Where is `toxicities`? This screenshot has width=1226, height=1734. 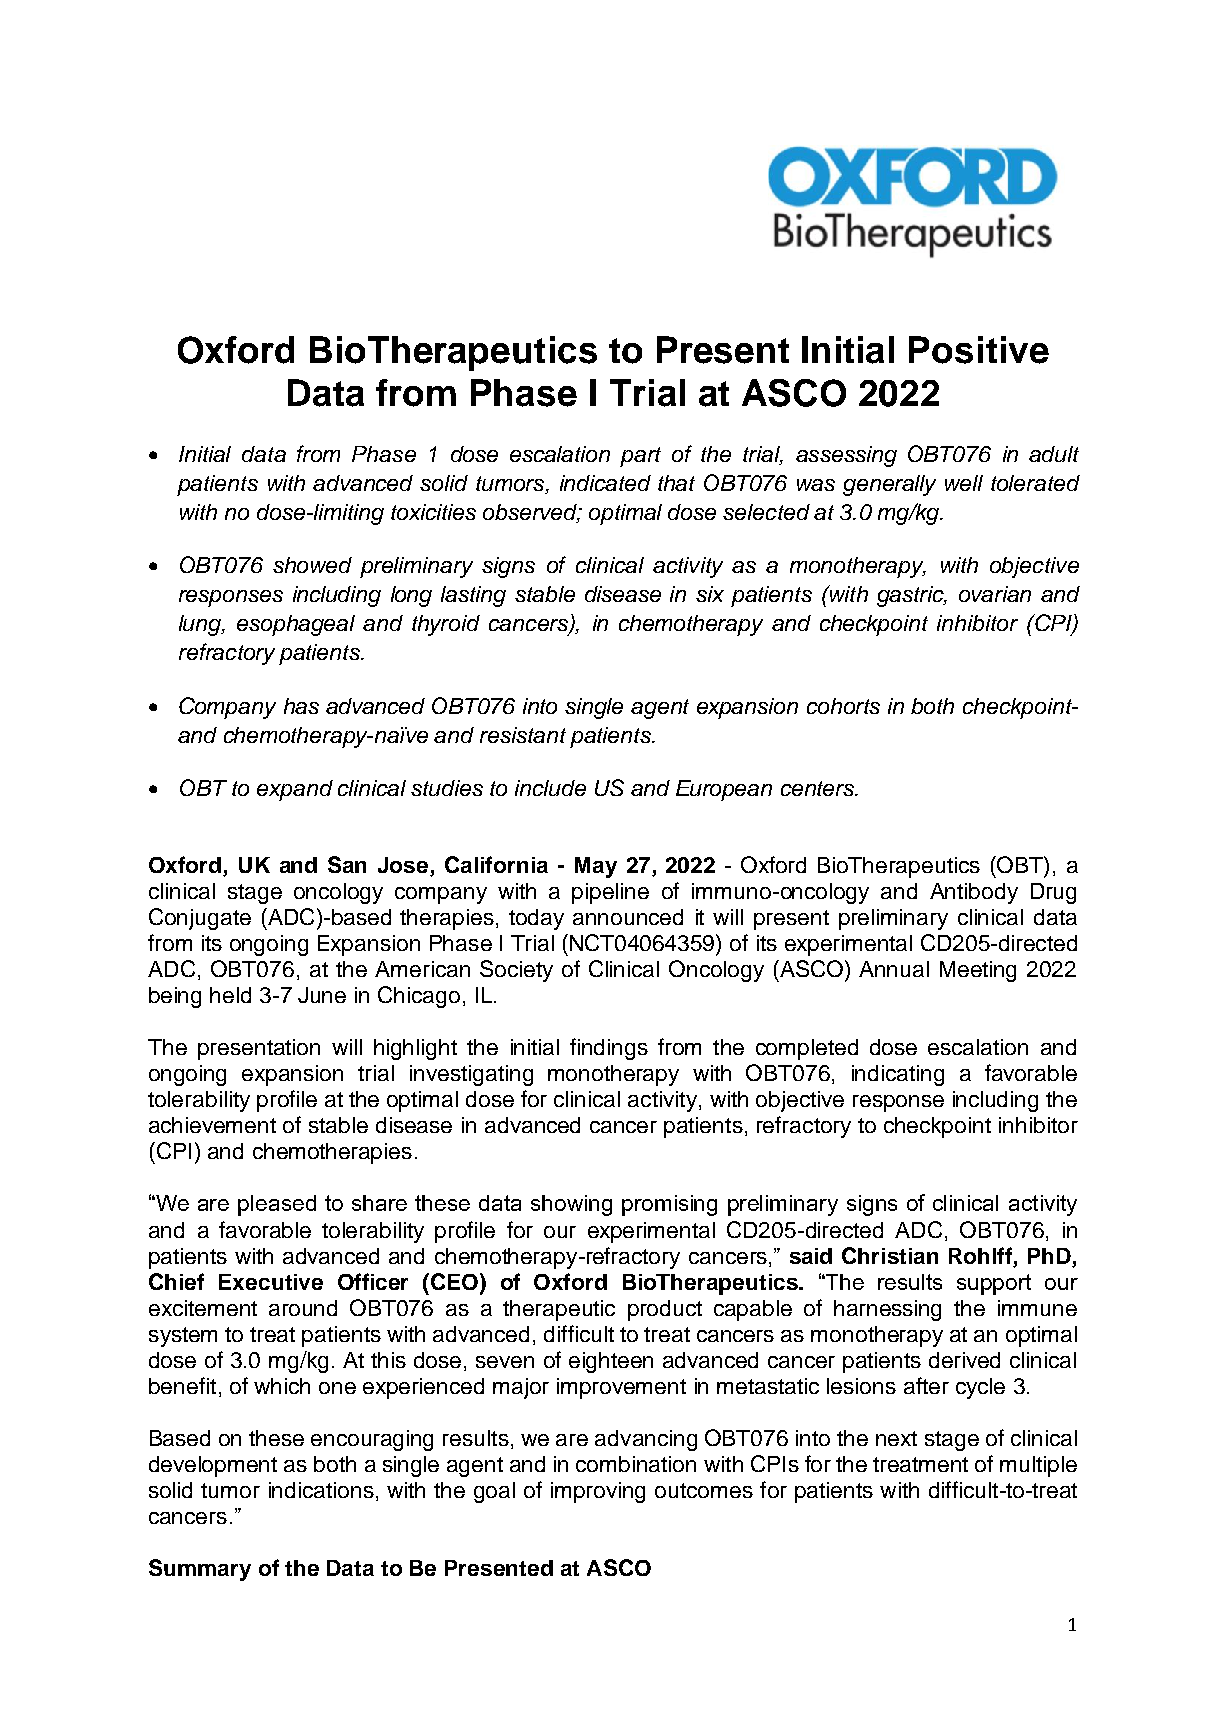
toxicities is located at coordinates (433, 512).
